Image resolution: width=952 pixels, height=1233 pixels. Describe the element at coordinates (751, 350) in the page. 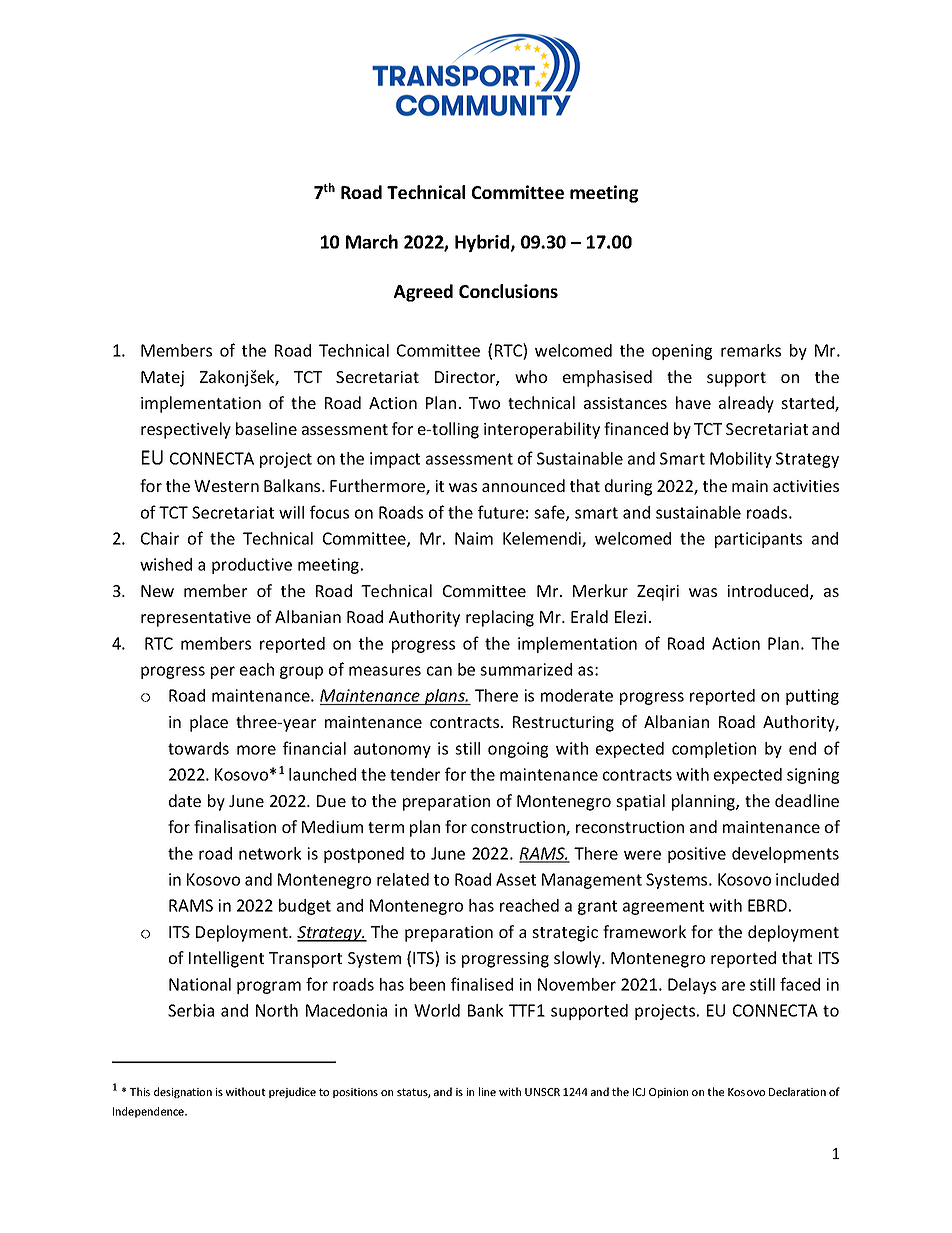

I see `remarks` at that location.
